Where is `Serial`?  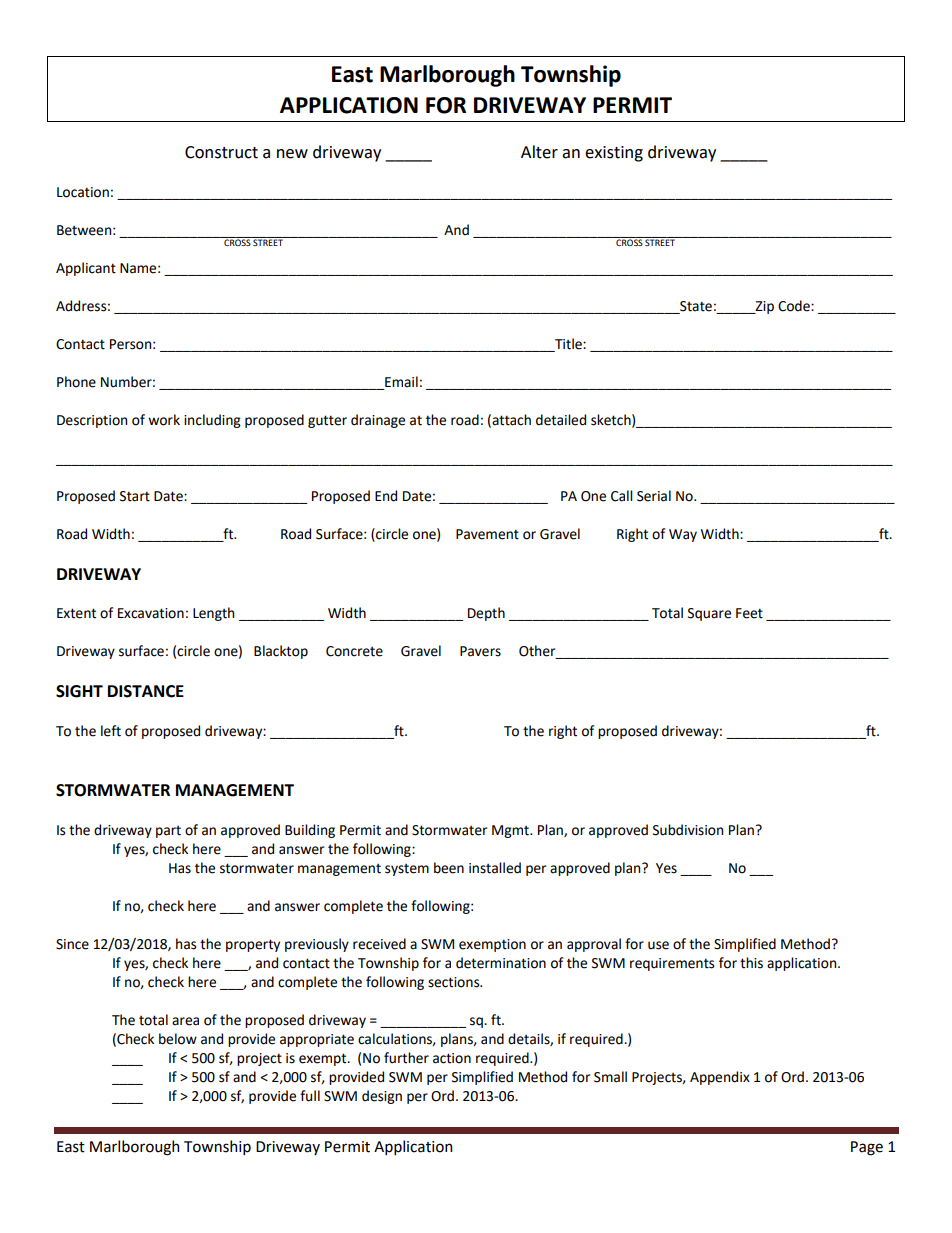 Serial is located at coordinates (654, 496).
